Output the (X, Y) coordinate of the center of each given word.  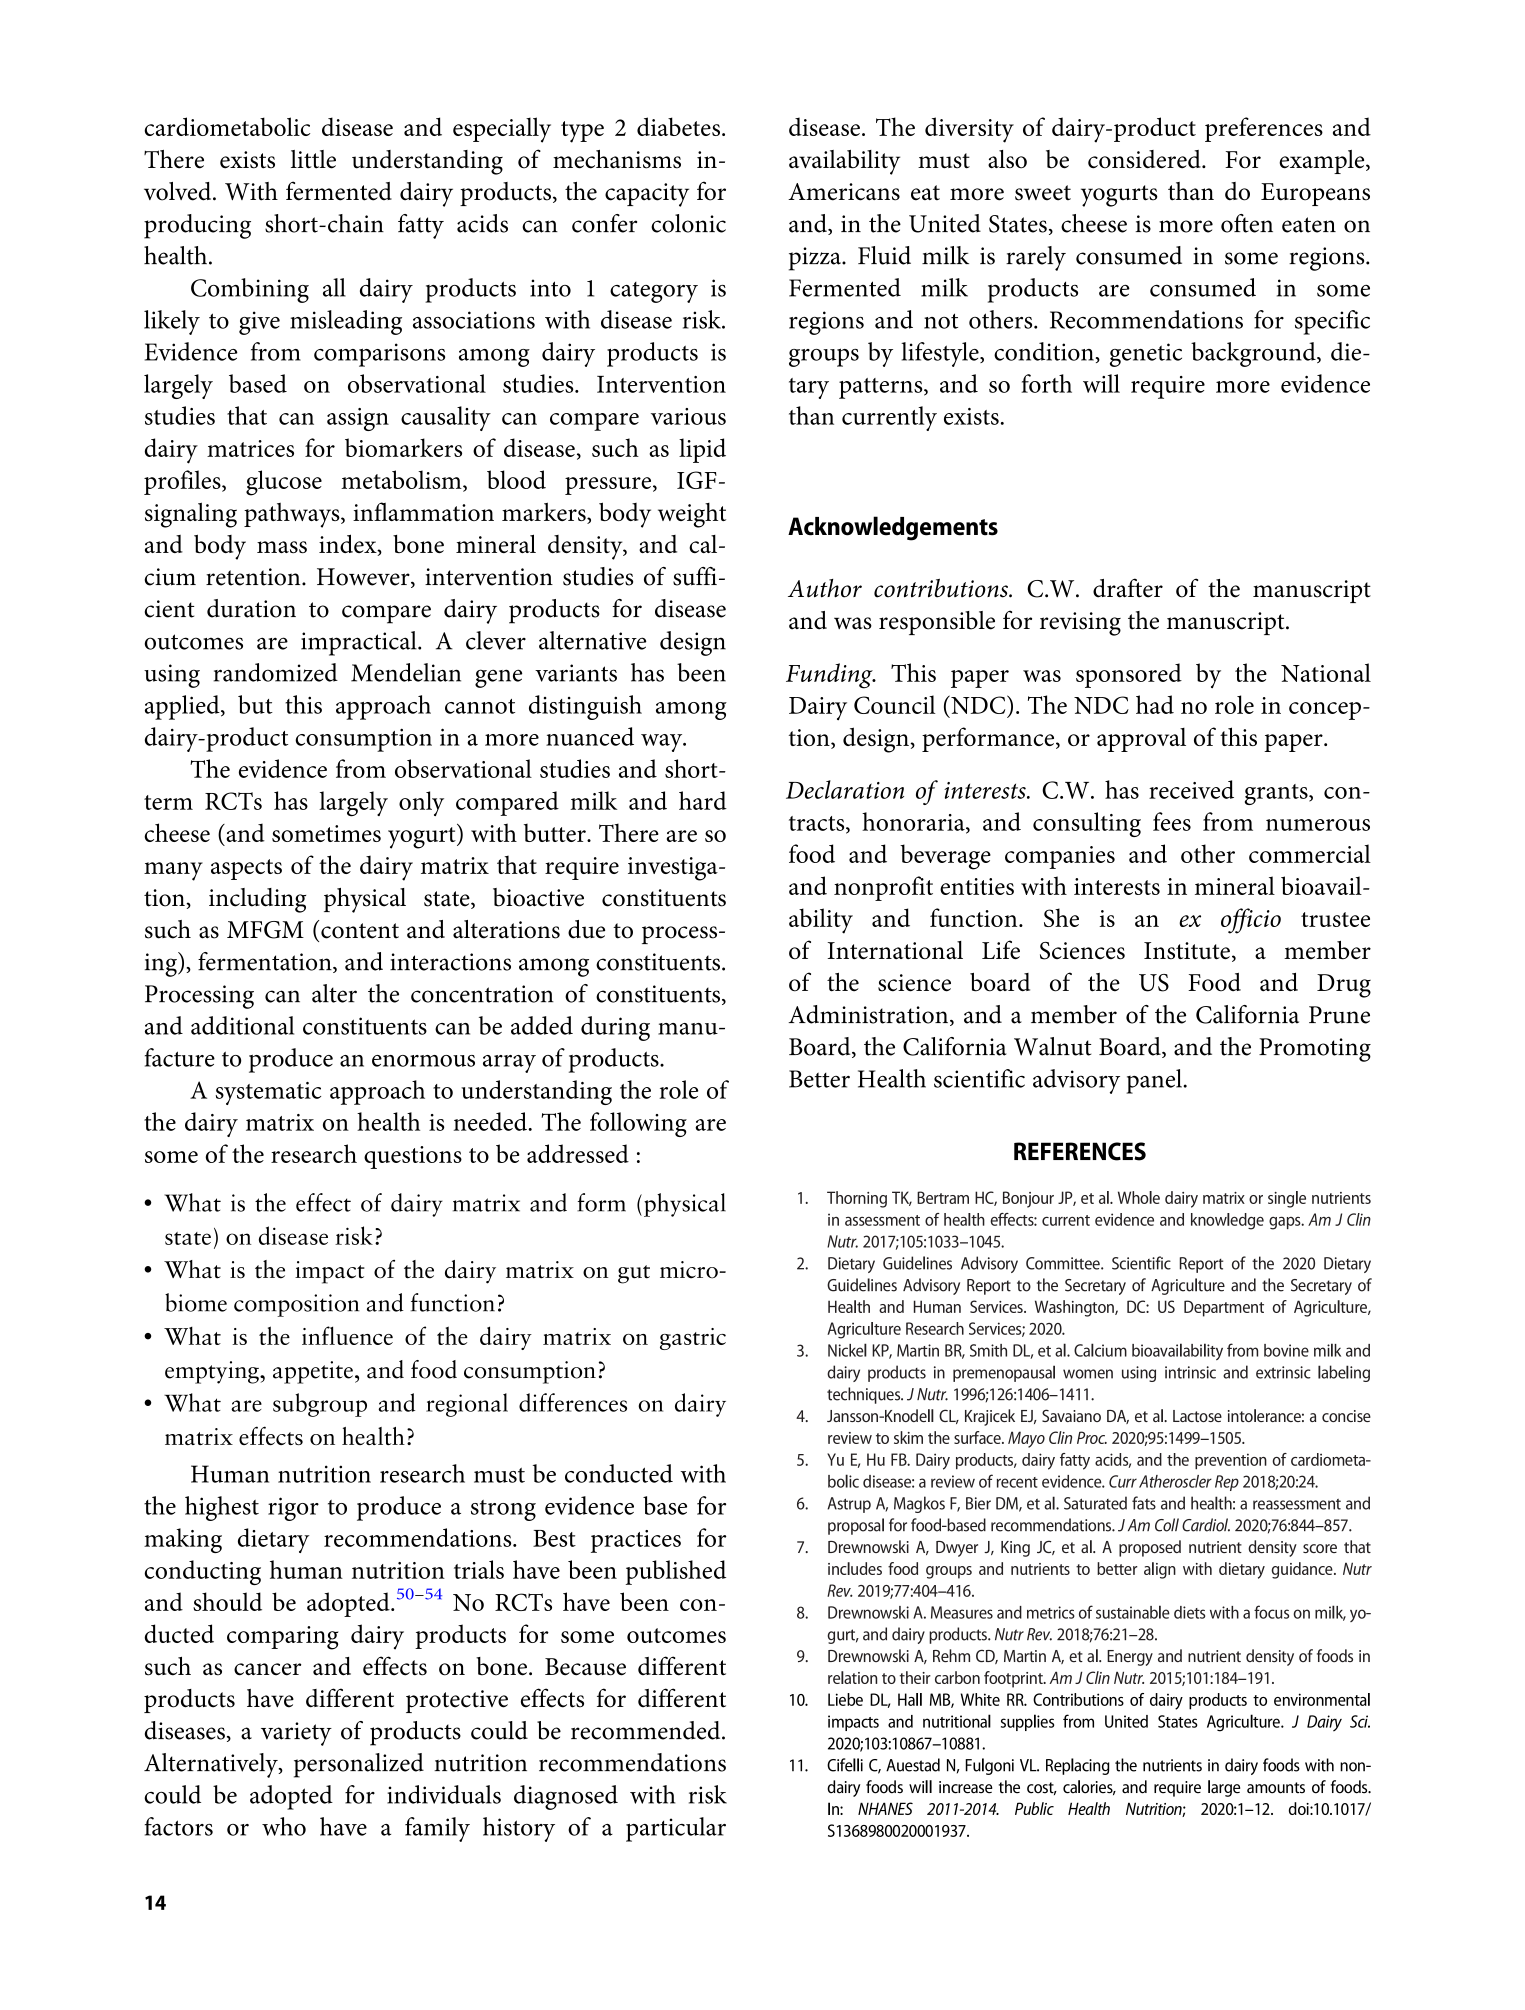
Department (1224, 1308)
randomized (276, 672)
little (313, 159)
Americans (844, 192)
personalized (359, 1765)
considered (1145, 159)
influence (347, 1335)
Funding (830, 676)
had (1155, 704)
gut (634, 1274)
